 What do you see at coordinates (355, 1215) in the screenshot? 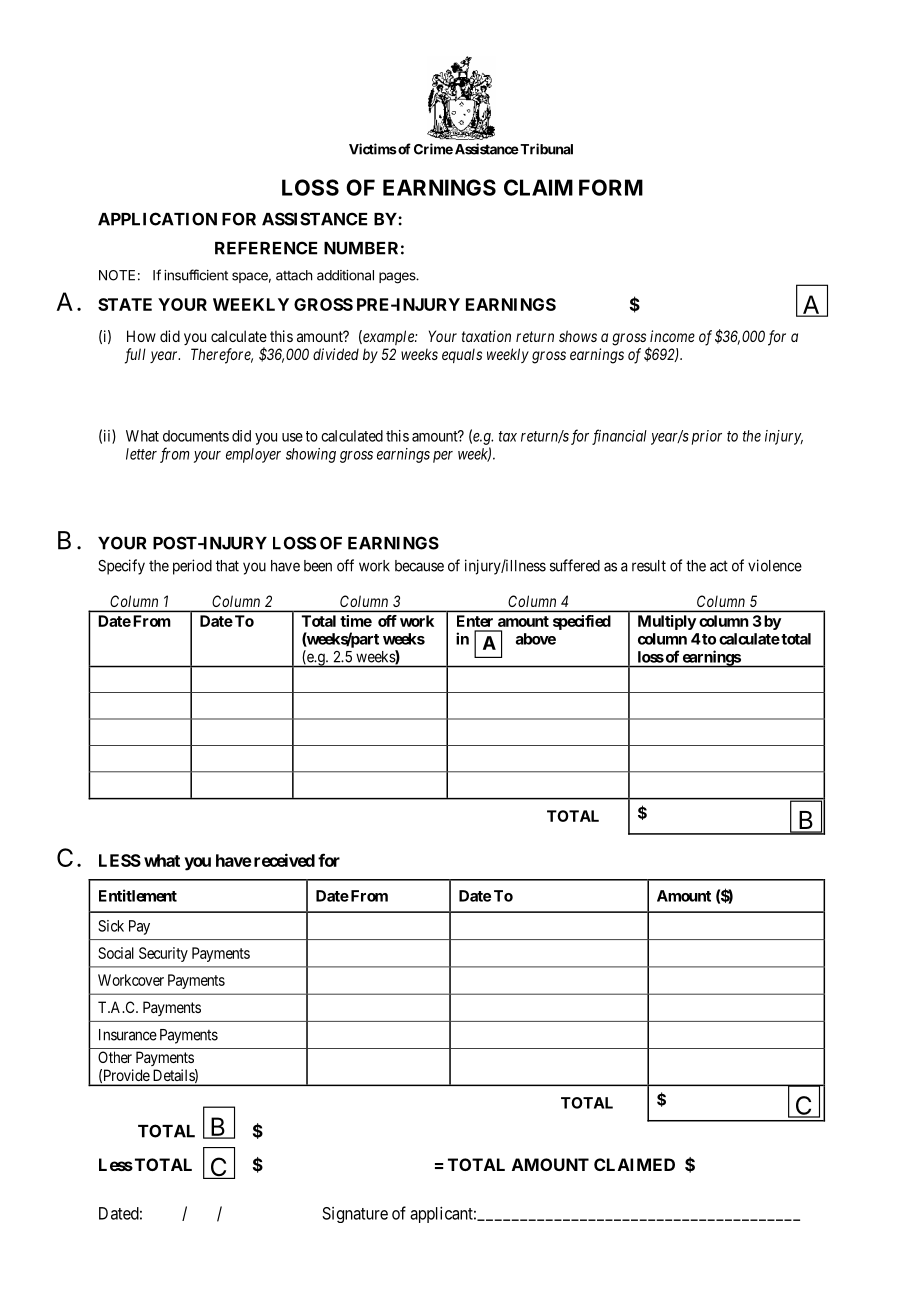
I see `Signature` at bounding box center [355, 1215].
